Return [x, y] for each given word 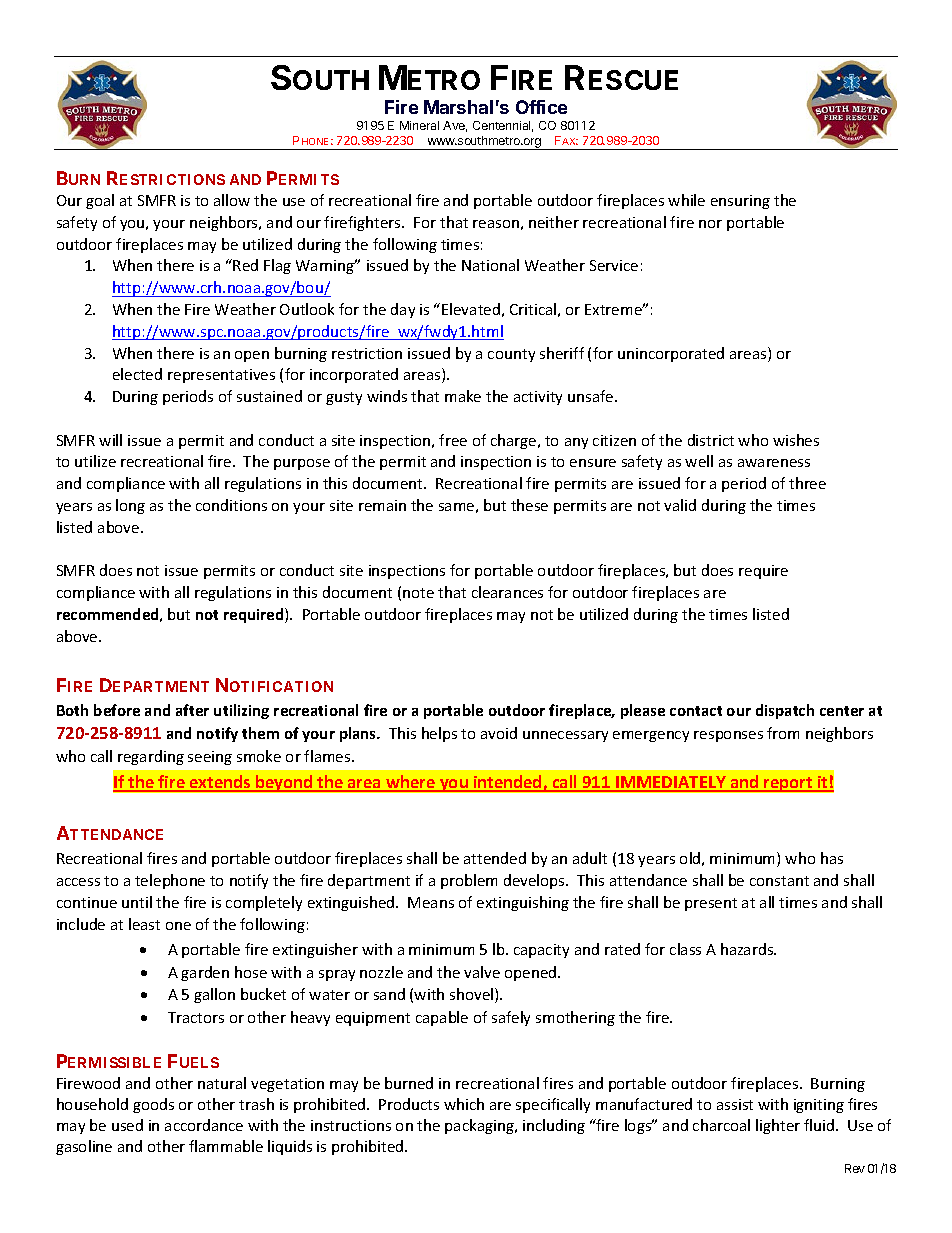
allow [232, 200]
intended [508, 783]
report [788, 784]
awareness [774, 463]
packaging [480, 1126]
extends [220, 783]
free [453, 440]
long [130, 506]
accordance [204, 1125]
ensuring [740, 202]
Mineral [419, 125]
